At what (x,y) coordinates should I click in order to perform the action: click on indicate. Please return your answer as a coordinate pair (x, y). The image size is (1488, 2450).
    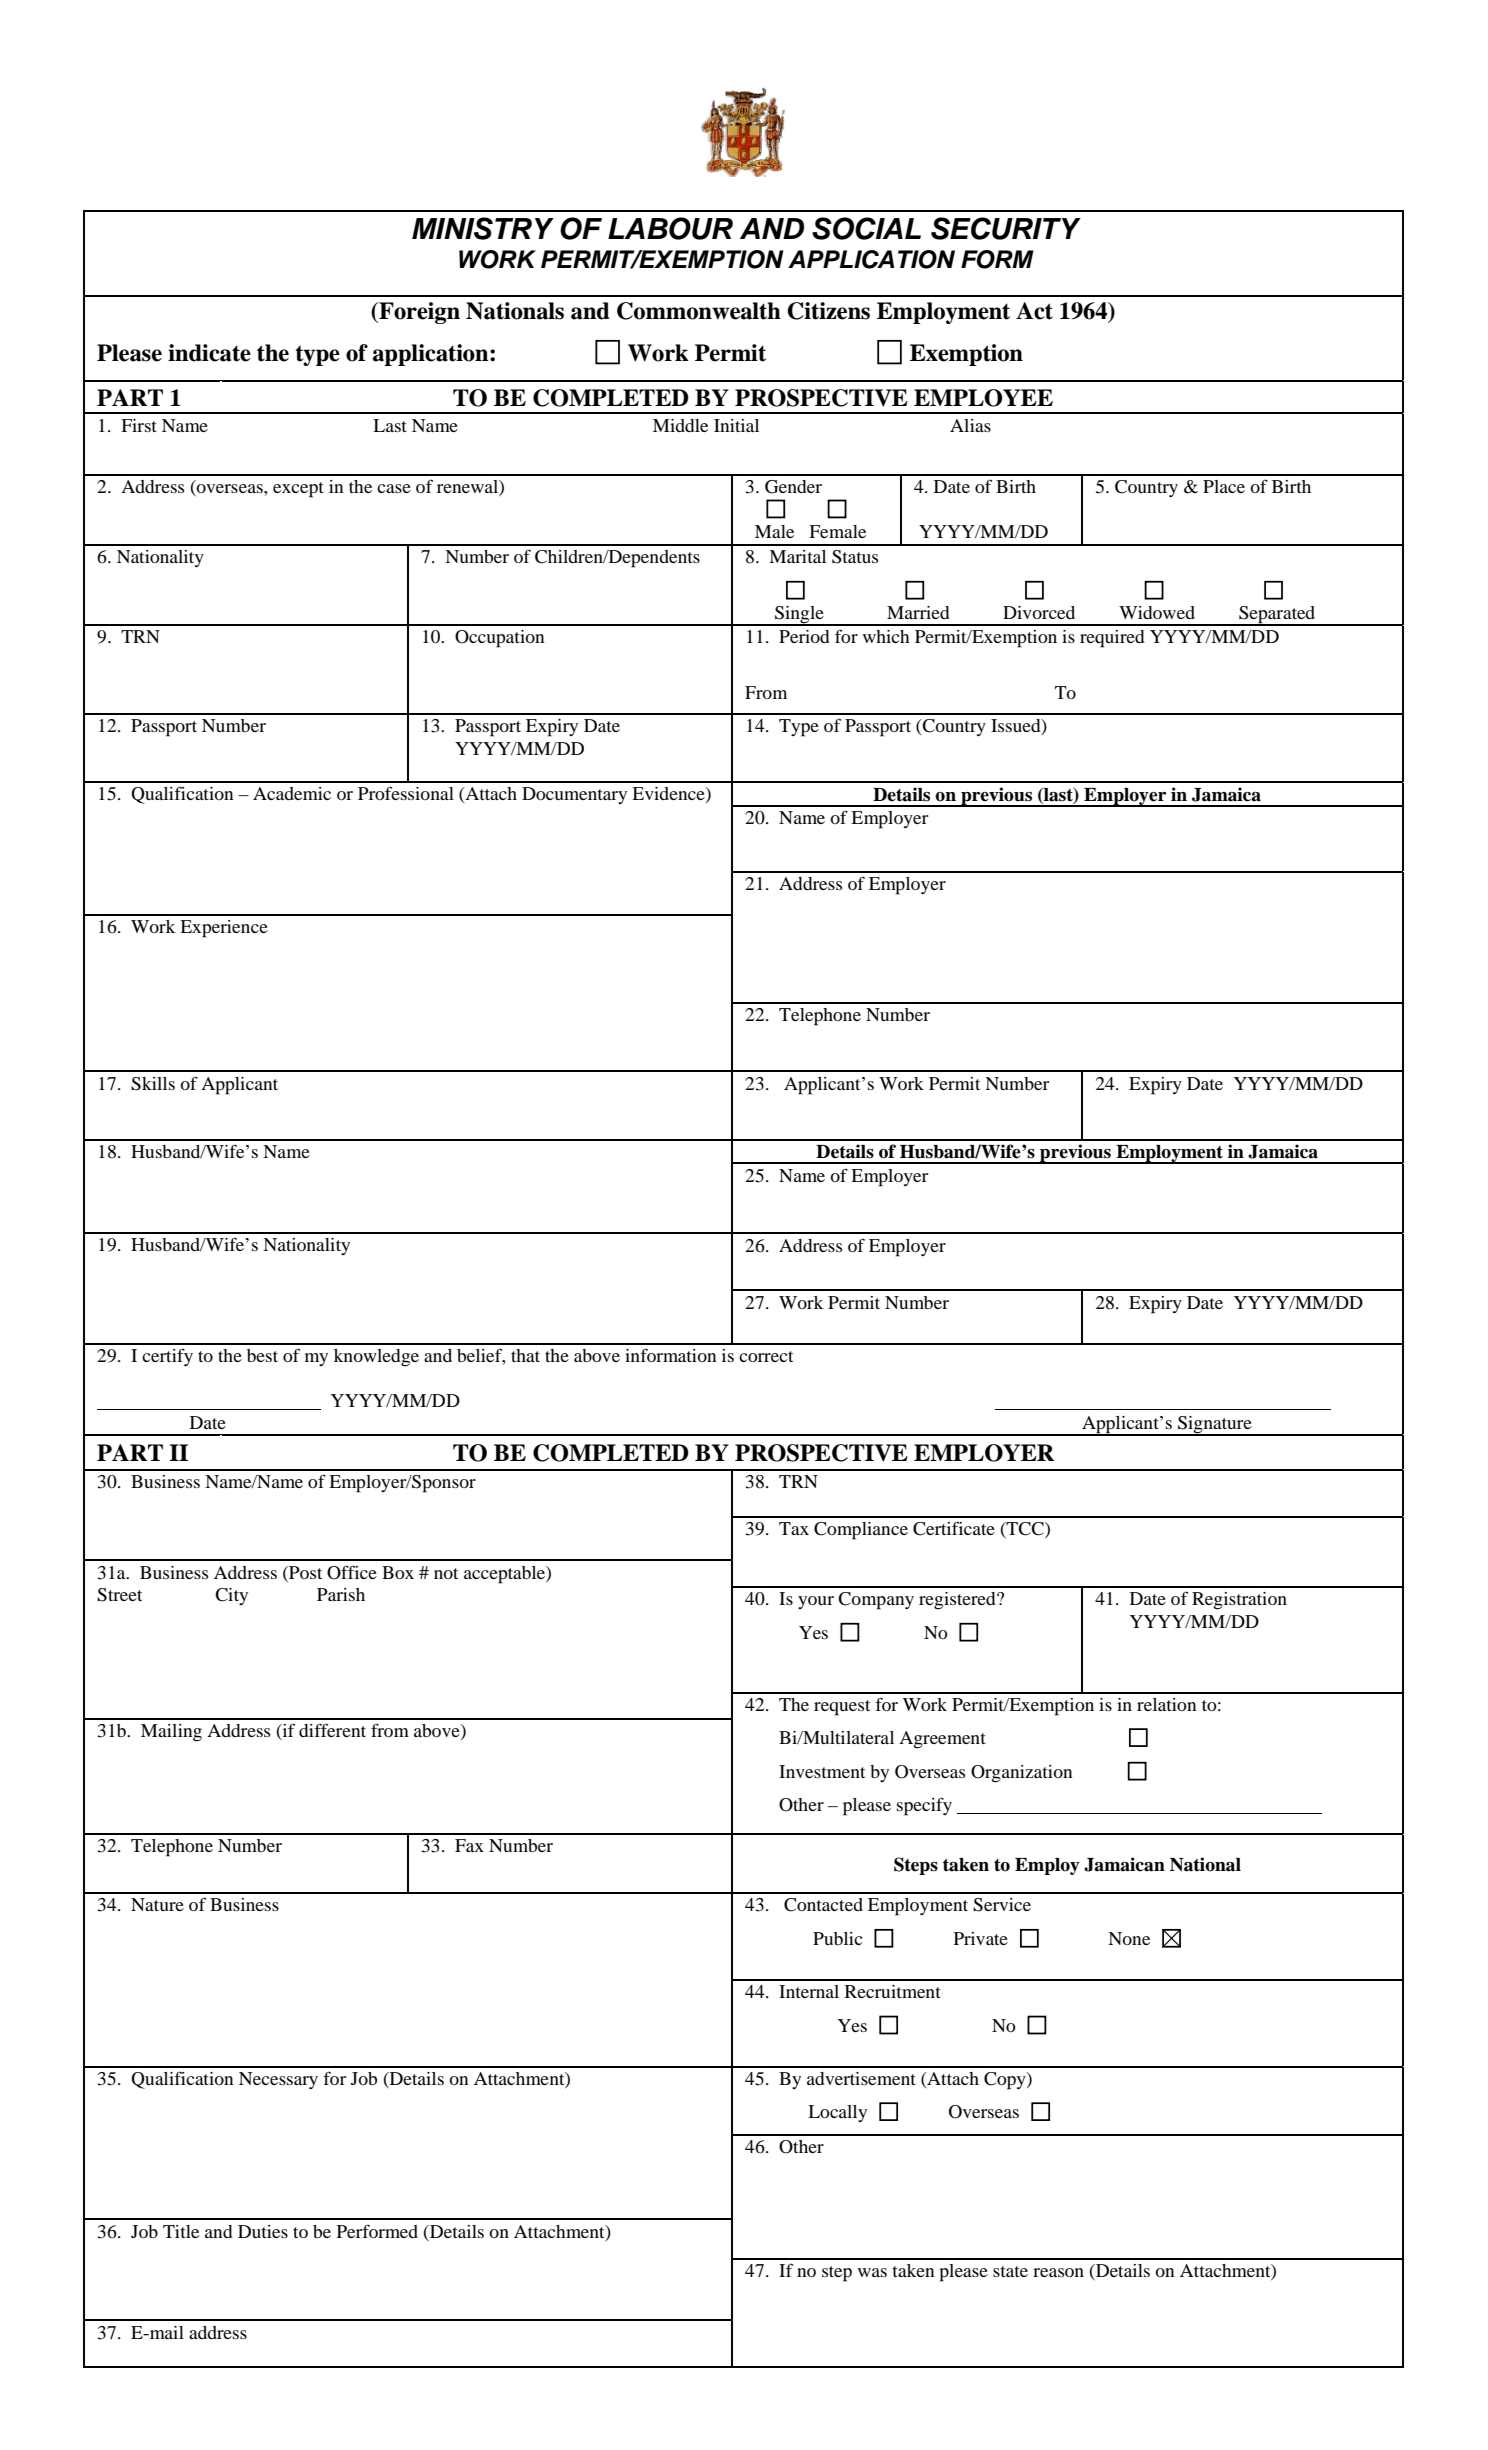
    Looking at the image, I should click on (209, 353).
